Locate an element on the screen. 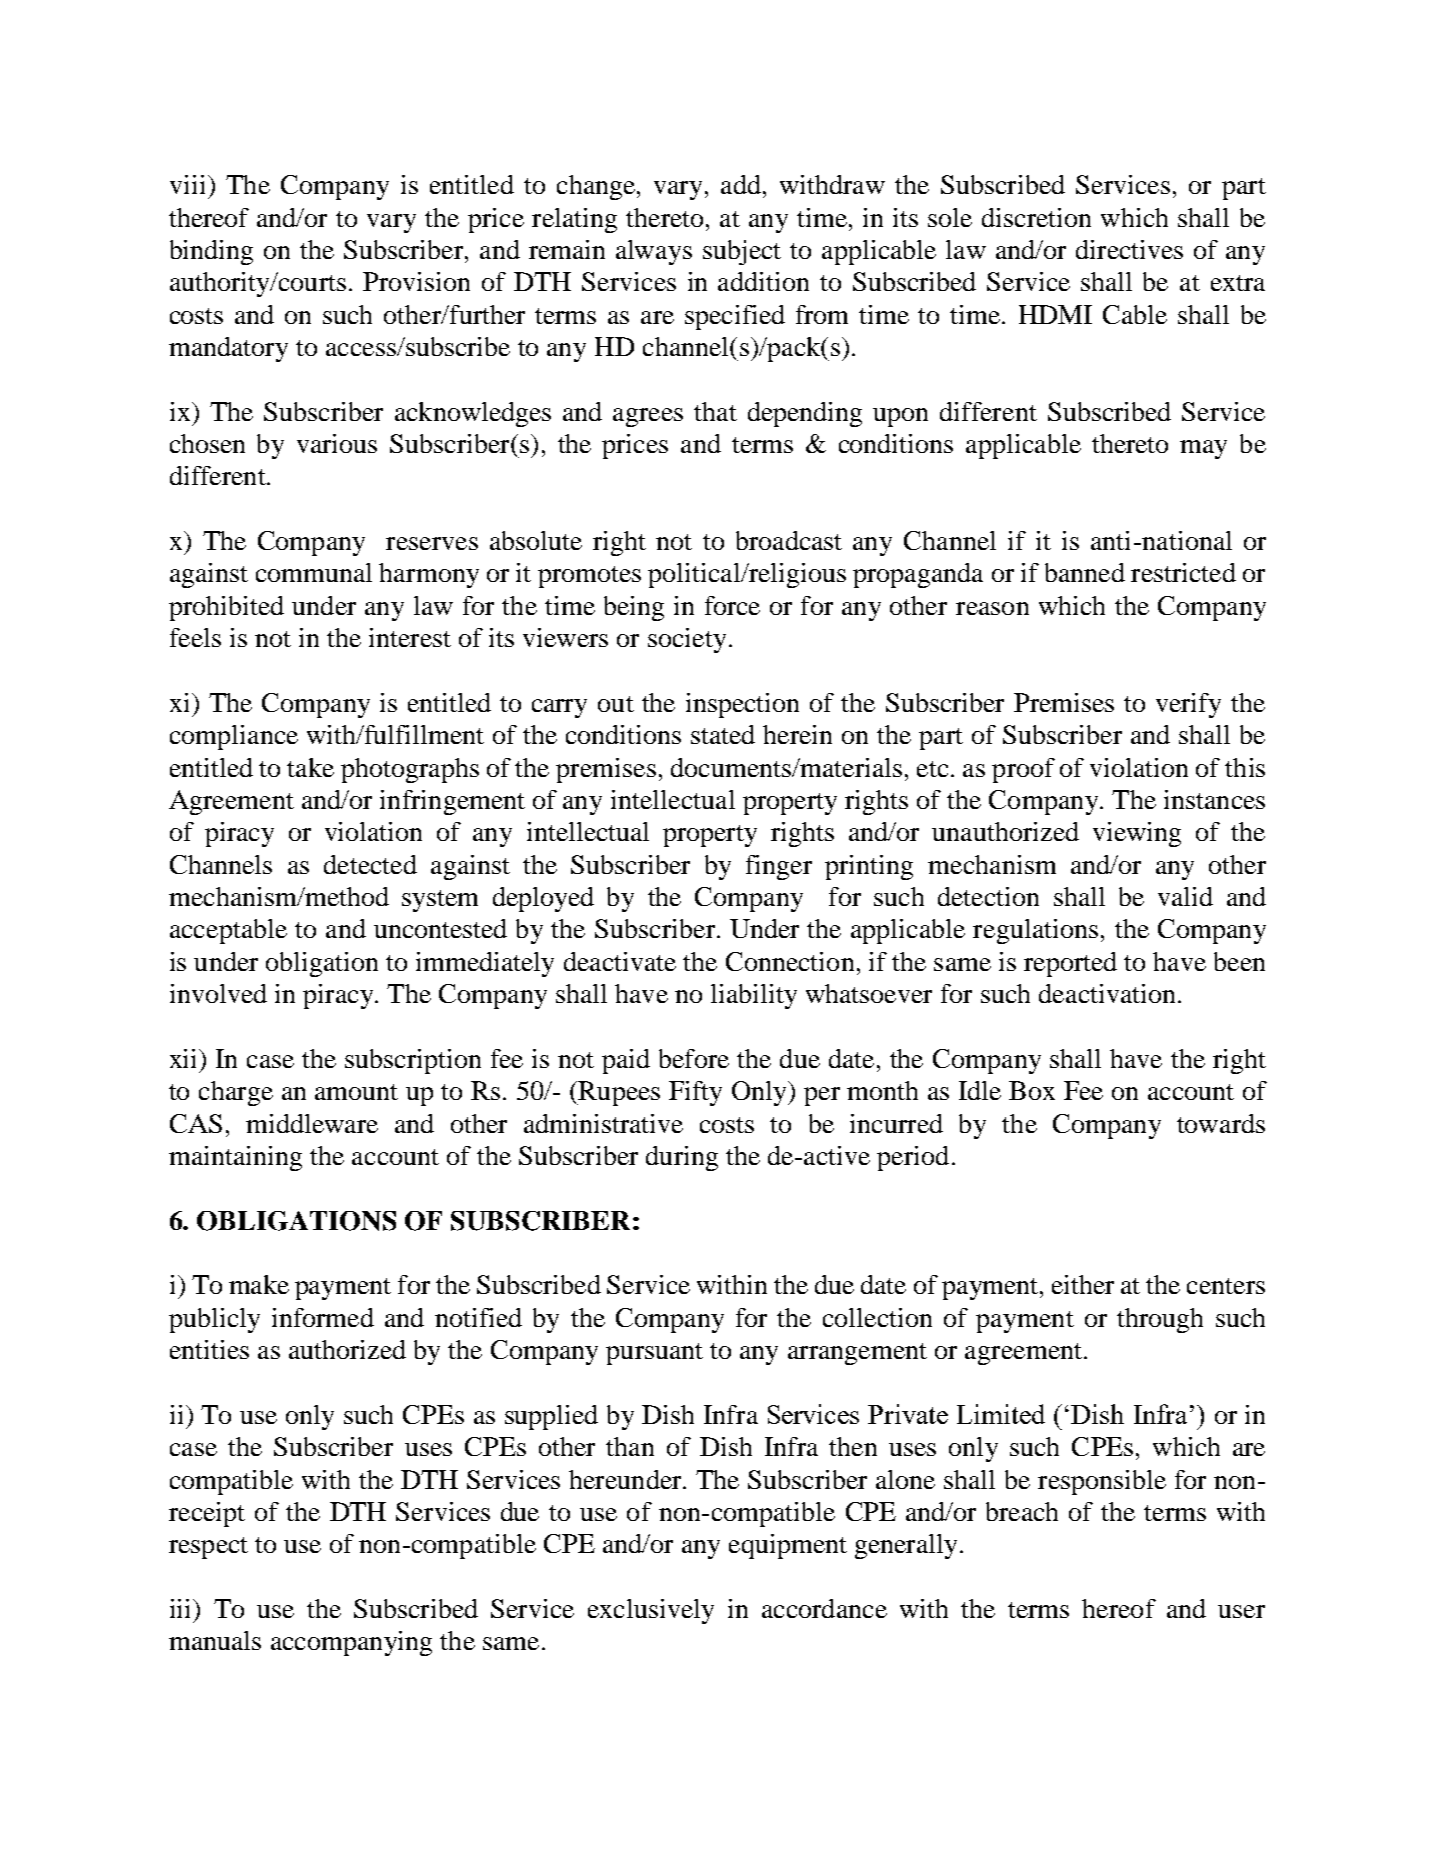  directives is located at coordinates (1129, 249).
